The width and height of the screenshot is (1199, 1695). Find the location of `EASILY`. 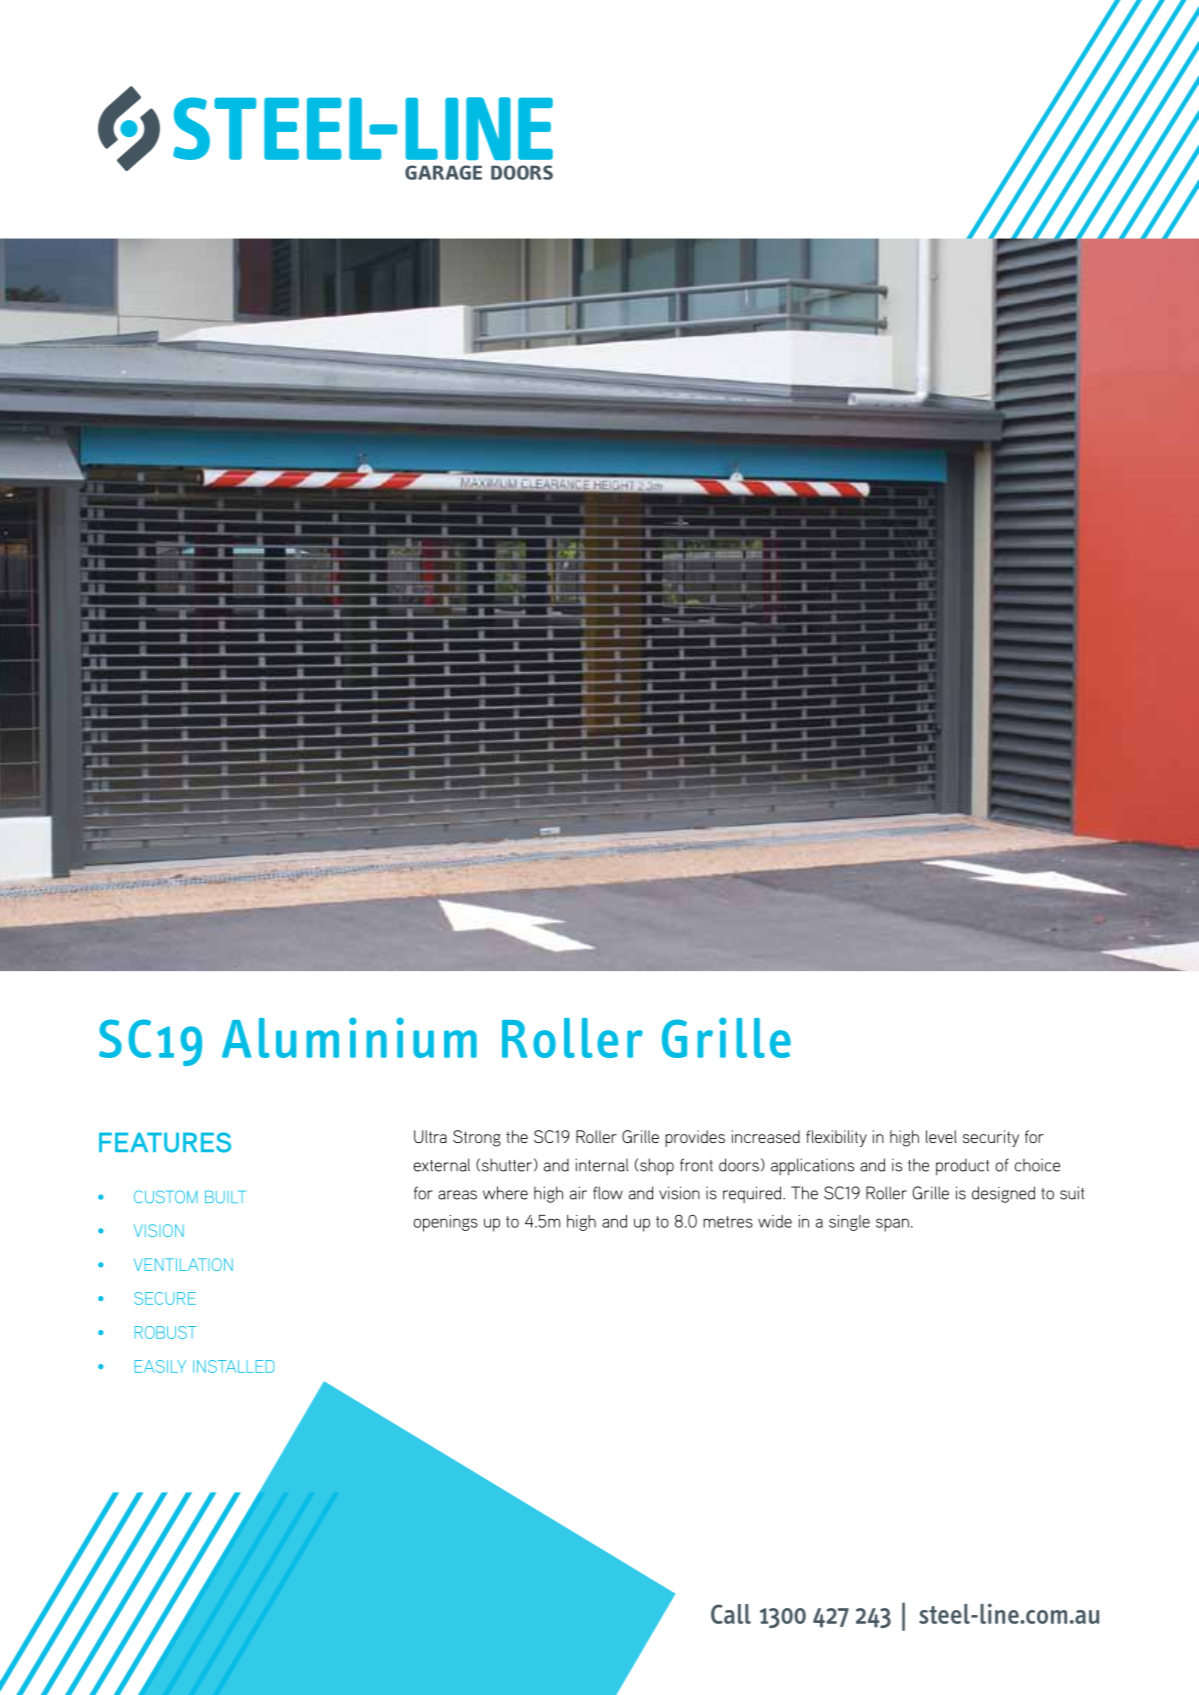

EASILY is located at coordinates (160, 1366).
